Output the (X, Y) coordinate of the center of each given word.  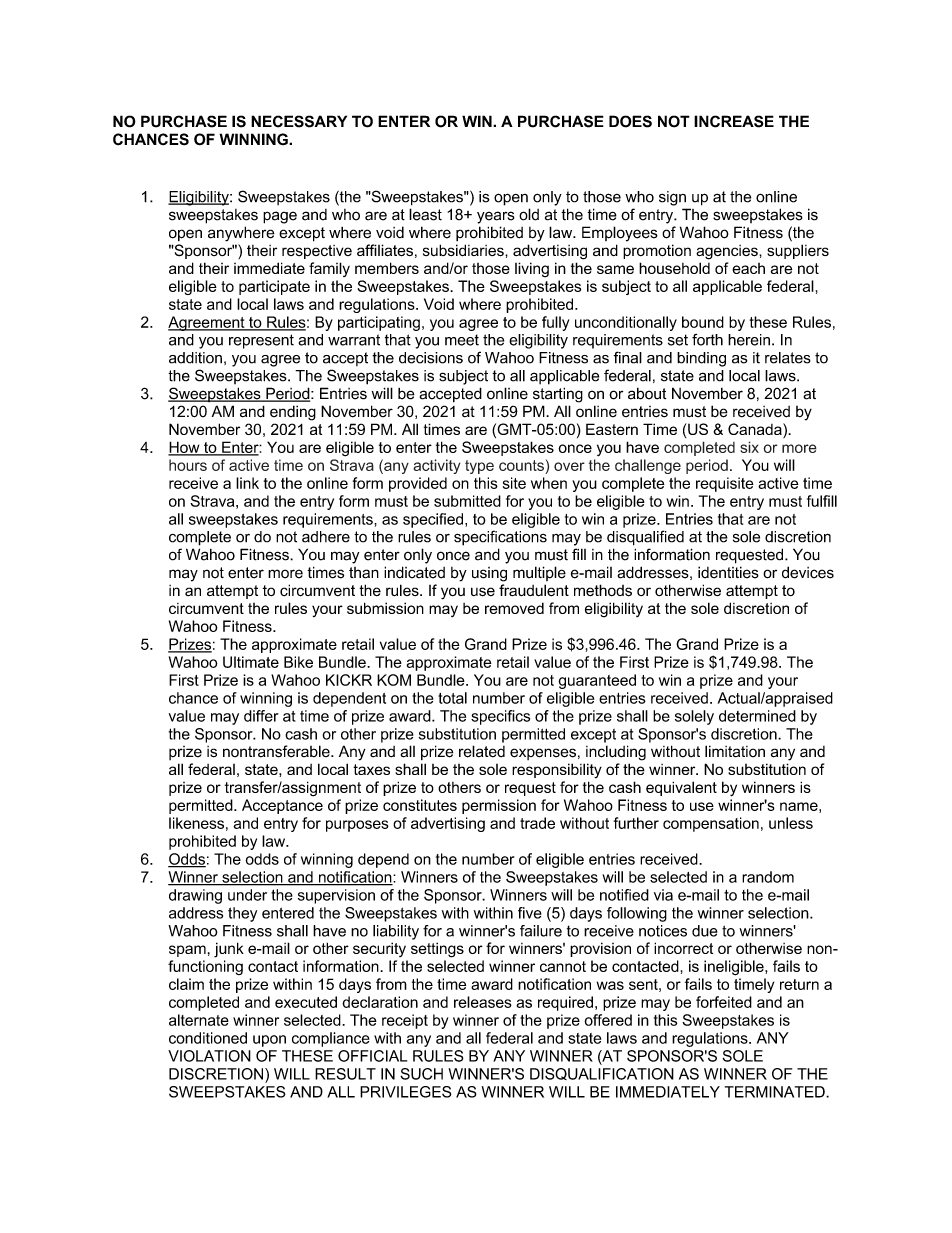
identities (728, 572)
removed (514, 608)
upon (269, 1041)
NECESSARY (299, 121)
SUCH (421, 1074)
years (496, 217)
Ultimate (251, 662)
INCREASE (734, 121)
